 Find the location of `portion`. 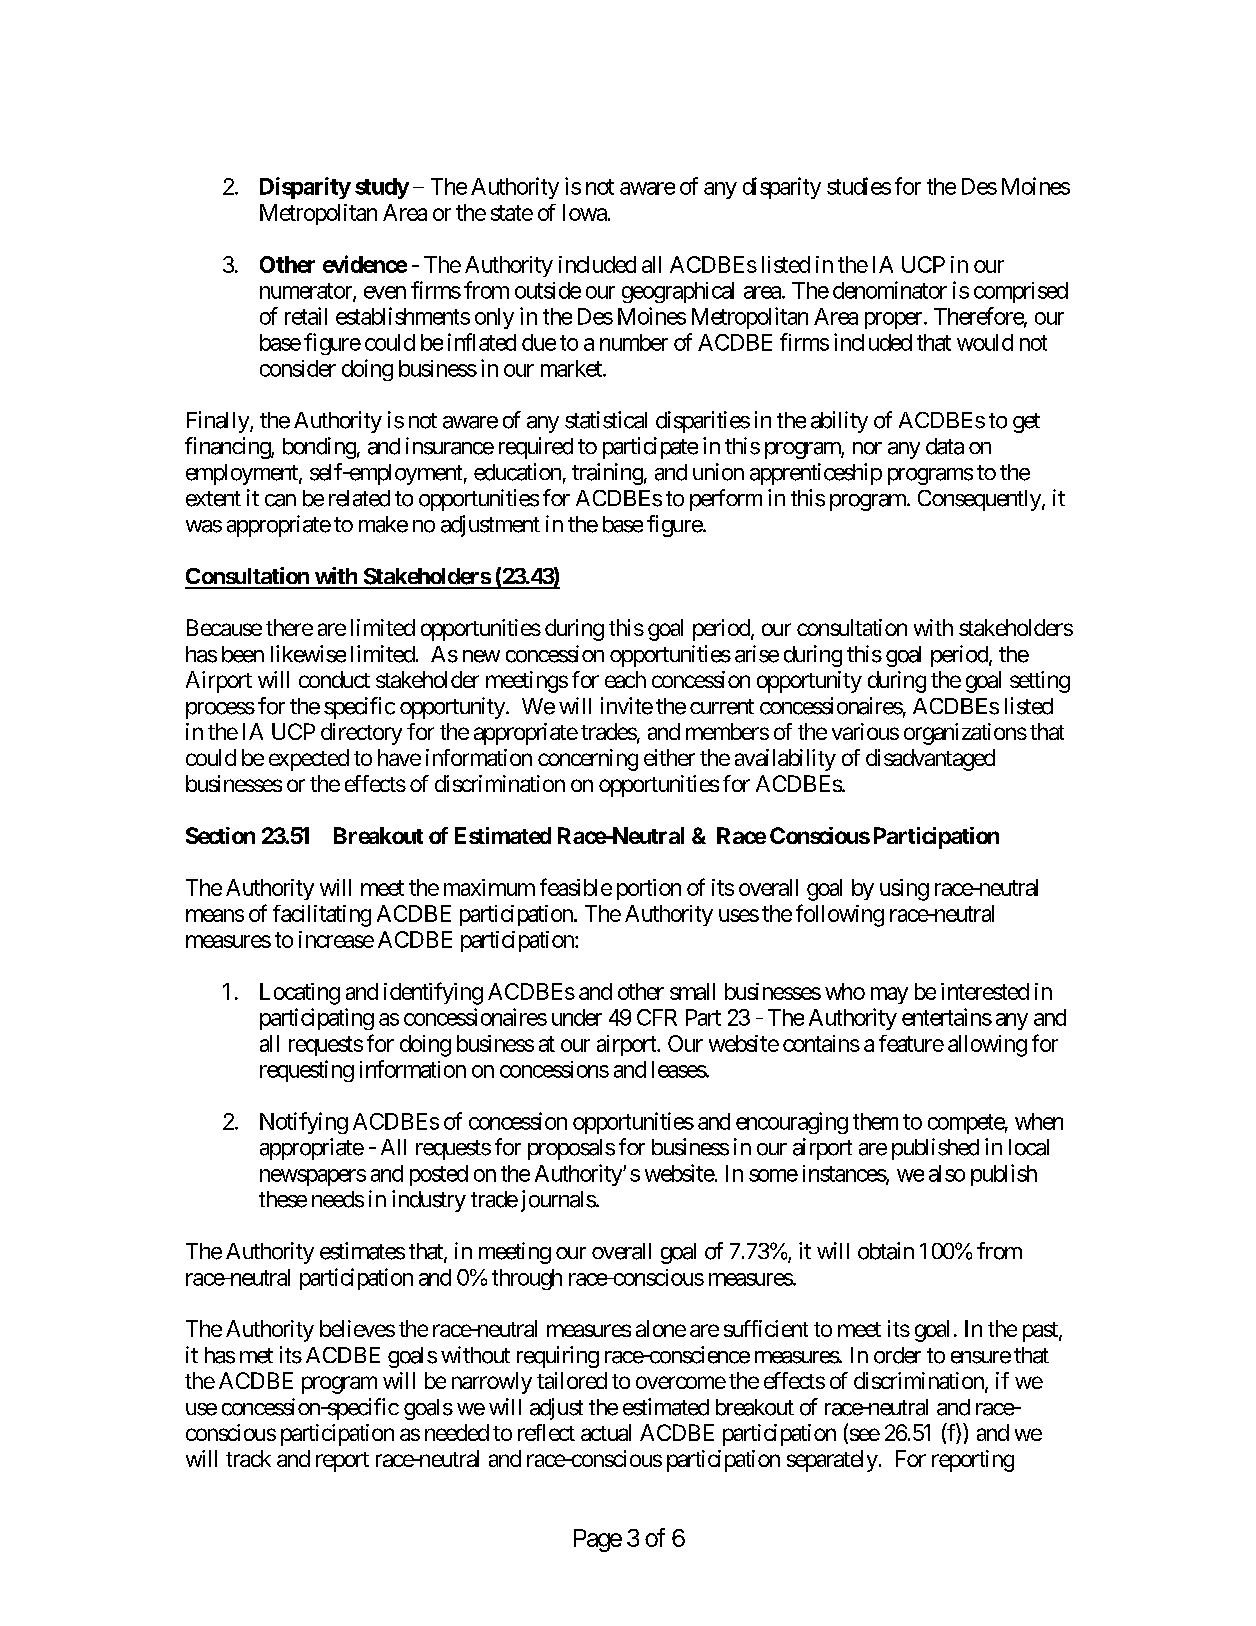

portion is located at coordinates (649, 889).
